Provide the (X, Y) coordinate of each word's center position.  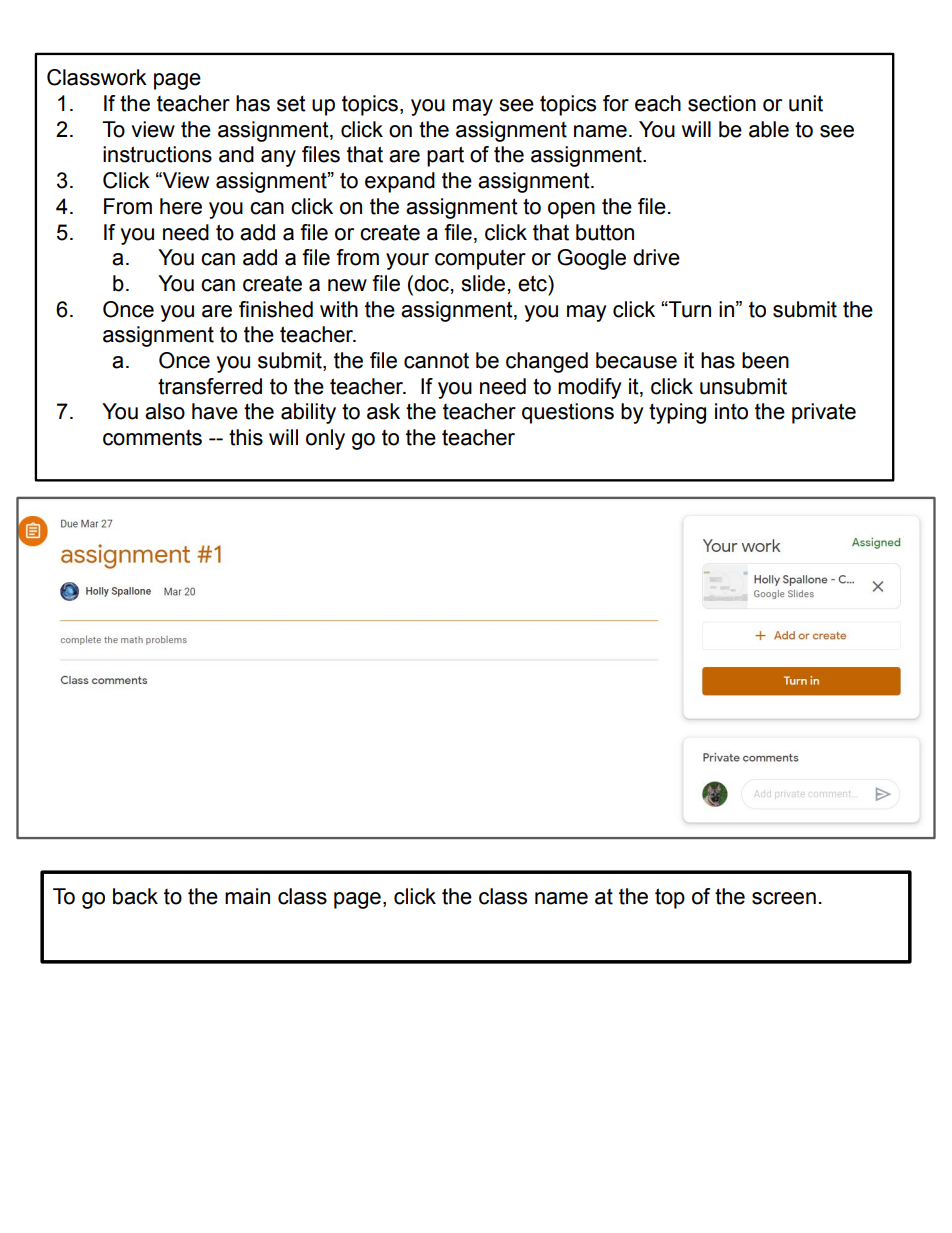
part (445, 156)
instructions (157, 154)
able (769, 129)
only (325, 439)
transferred (210, 386)
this (246, 437)
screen (784, 898)
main (247, 896)
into (731, 411)
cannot (436, 360)
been (765, 360)
